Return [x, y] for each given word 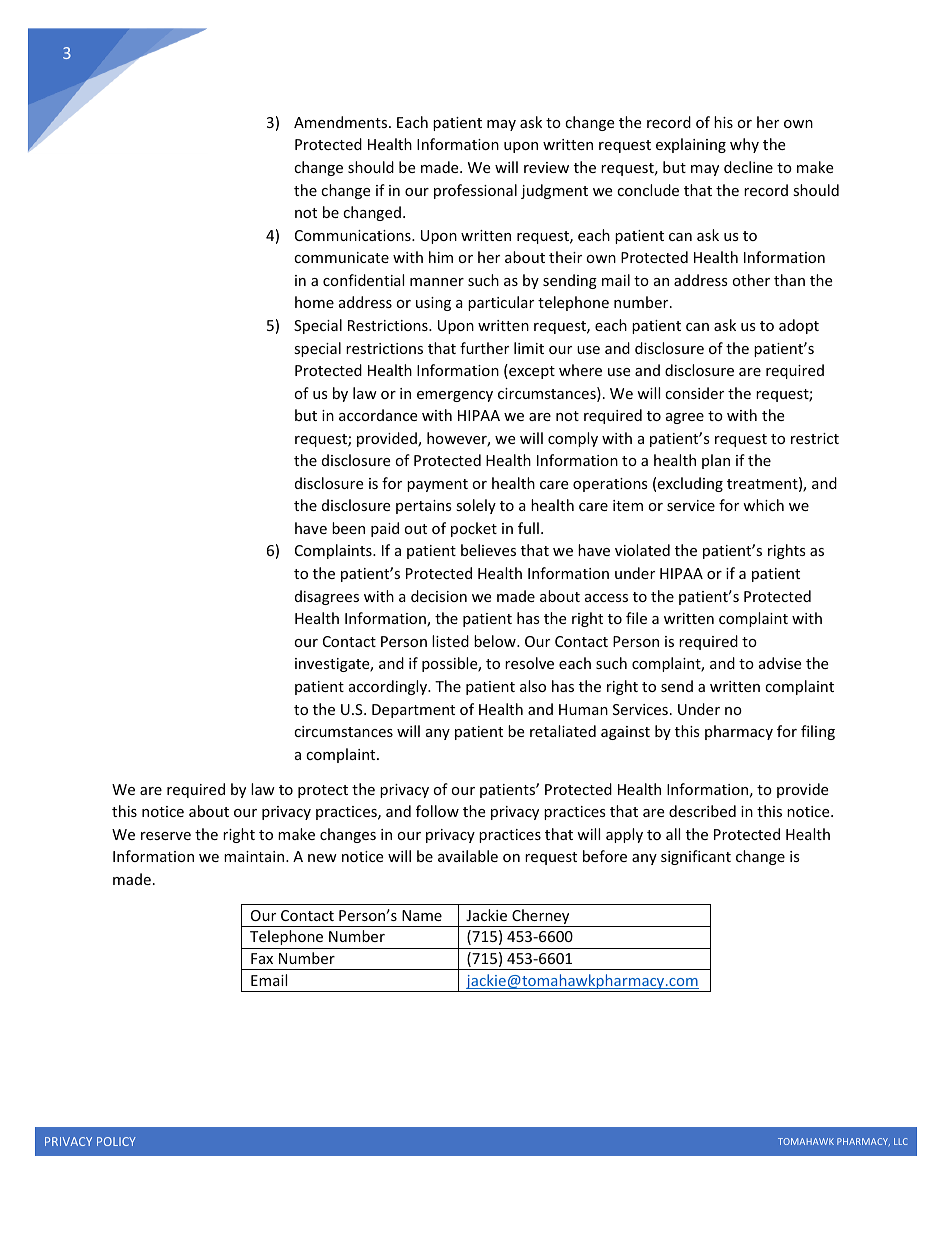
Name [422, 915]
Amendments [342, 122]
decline [748, 167]
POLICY [116, 1141]
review [546, 167]
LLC [901, 1141]
